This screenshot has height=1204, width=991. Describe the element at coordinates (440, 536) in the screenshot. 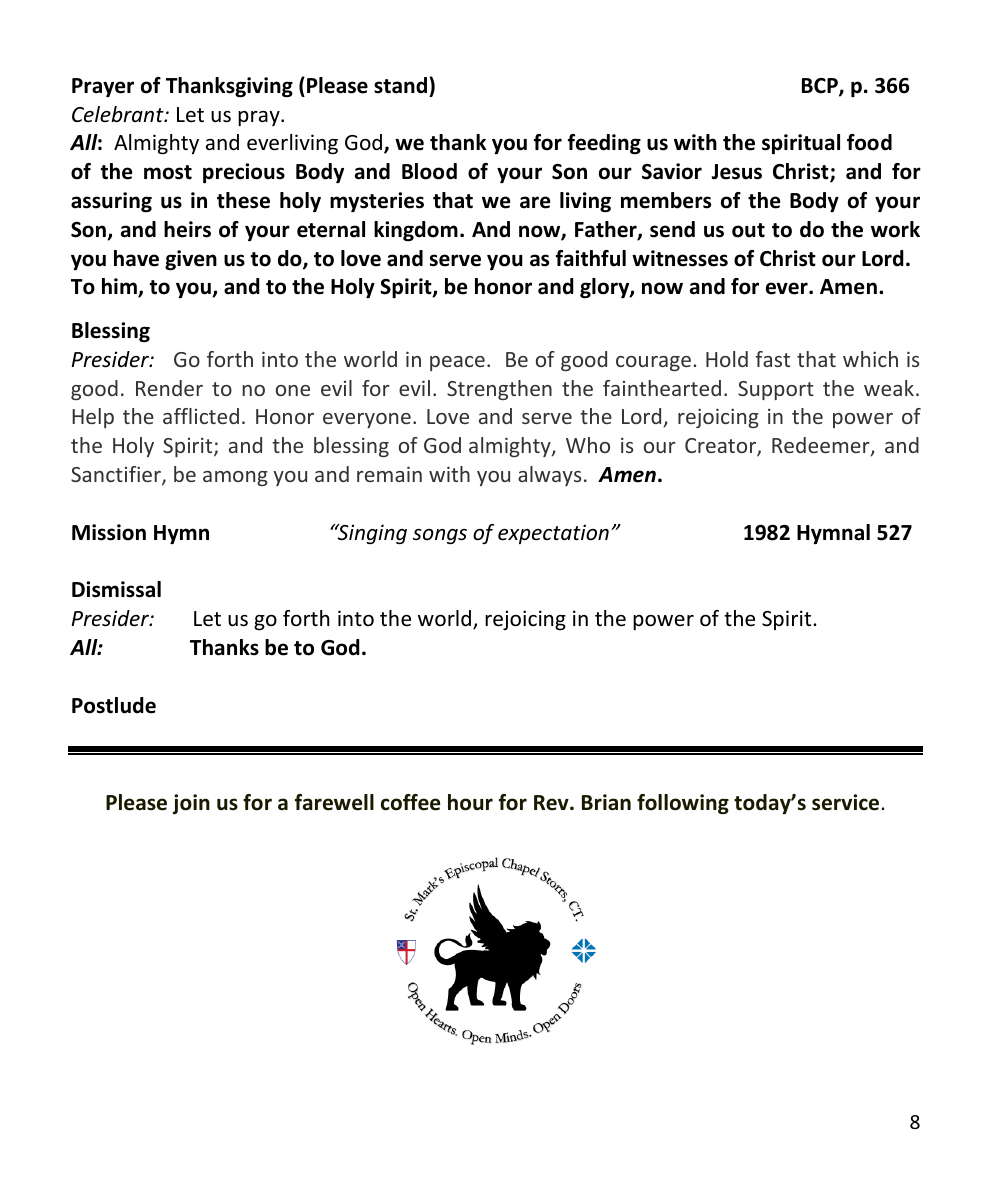

I see `songs` at that location.
